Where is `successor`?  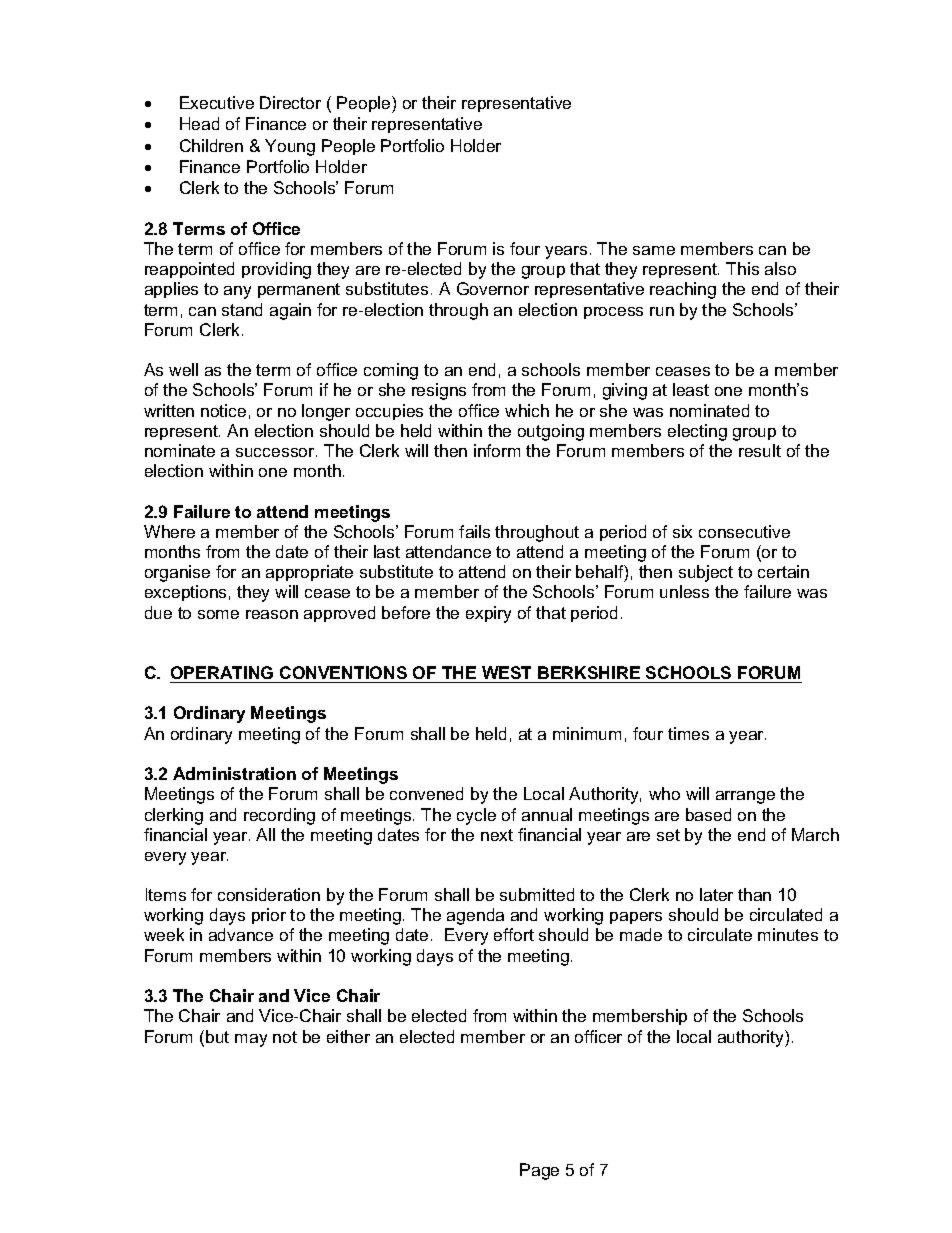
successor is located at coordinates (276, 452).
